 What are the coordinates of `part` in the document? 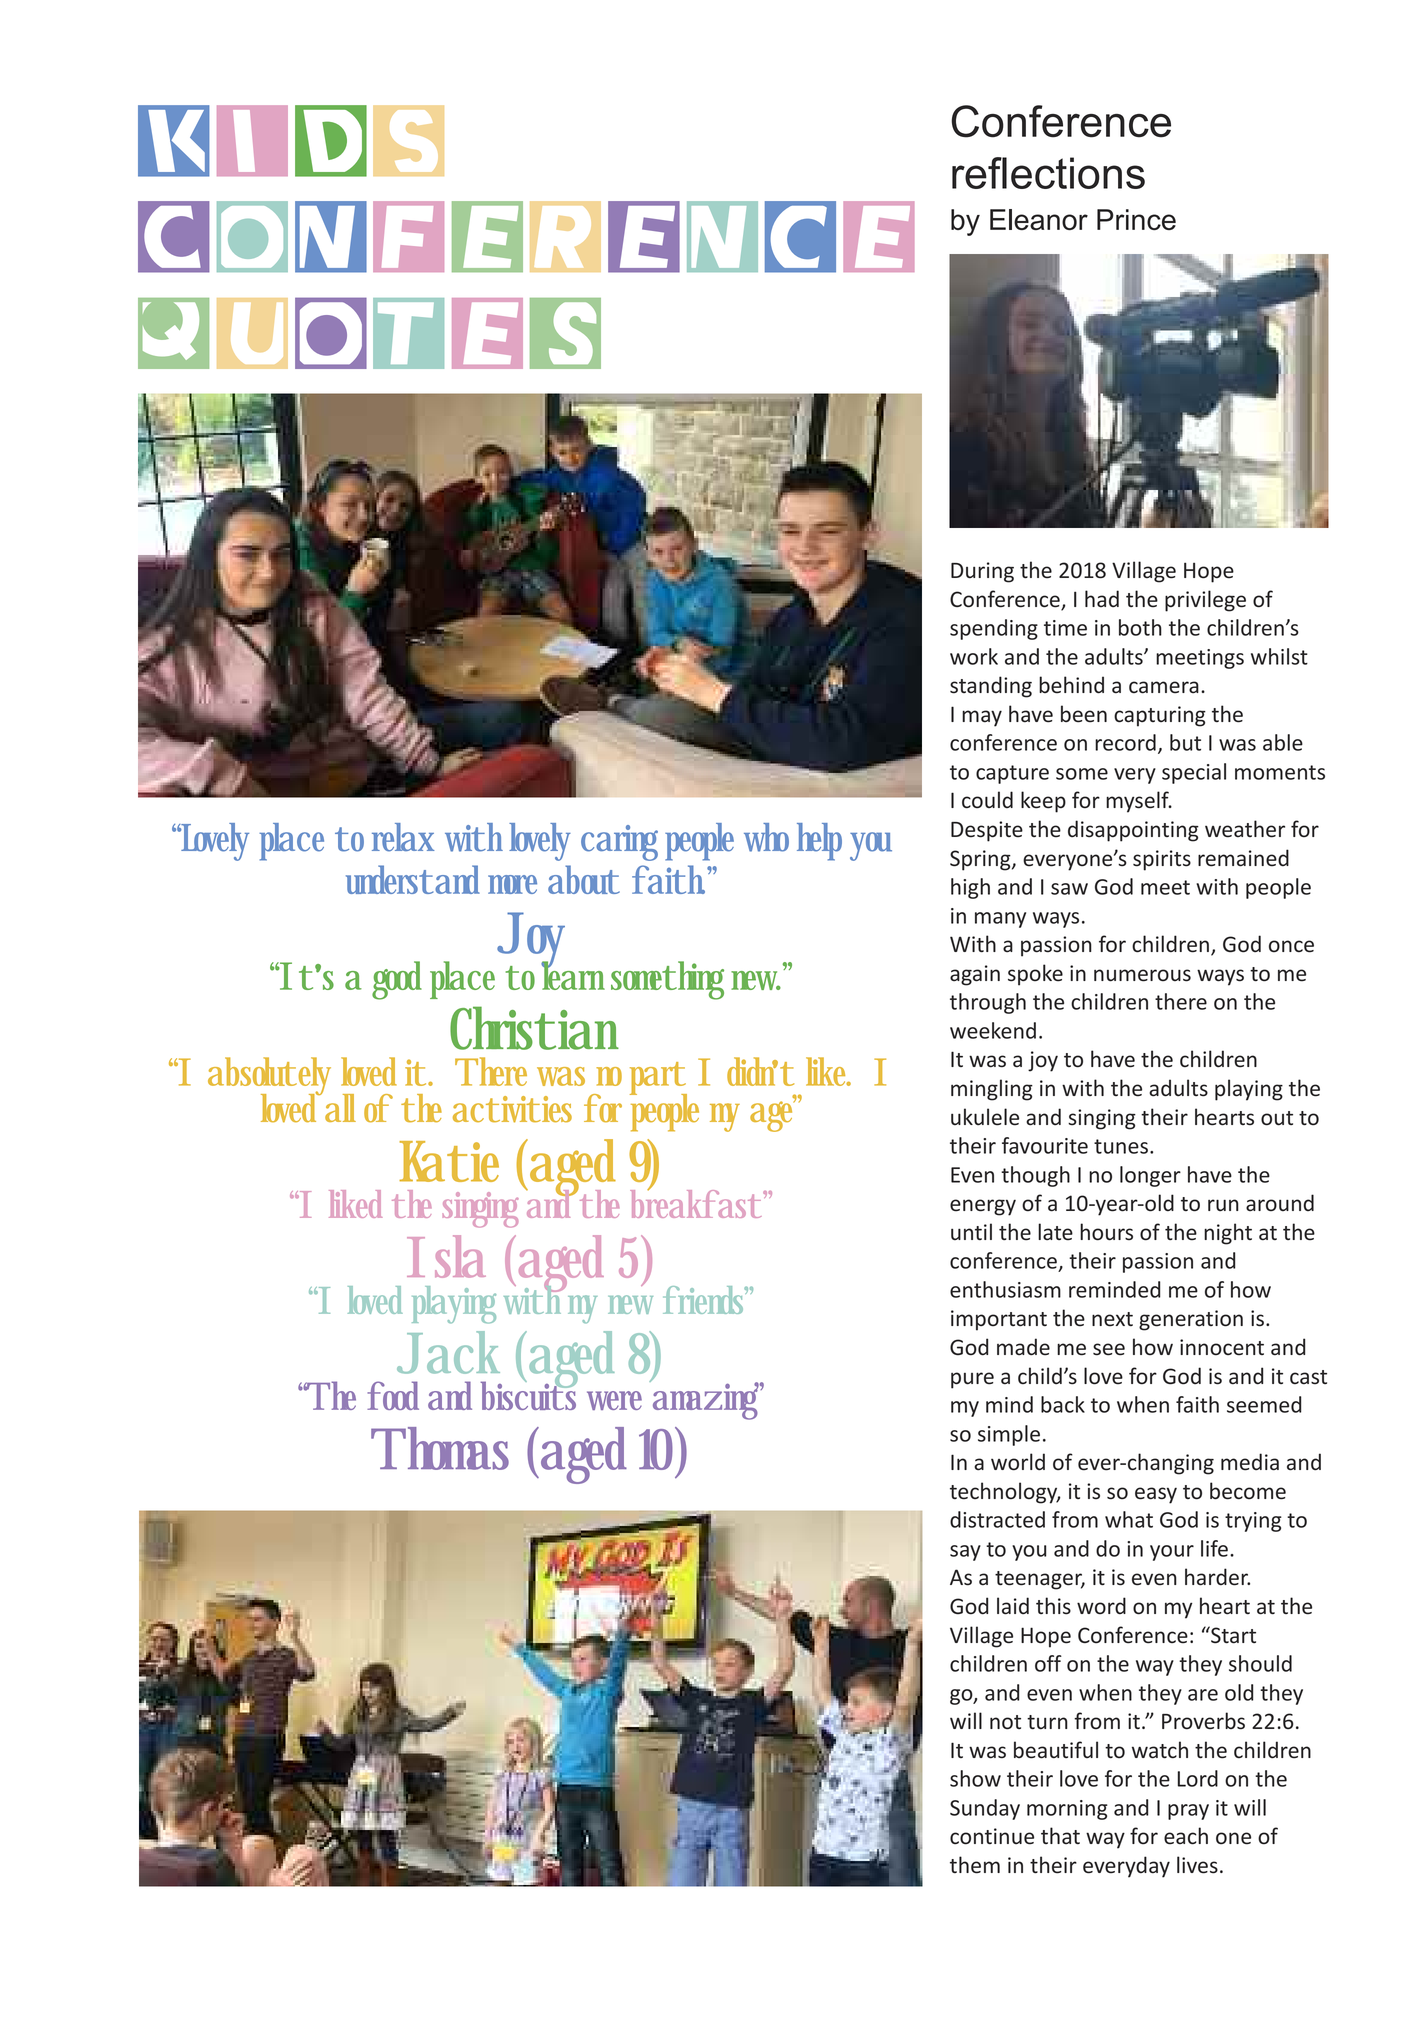 It's located at (658, 1079).
